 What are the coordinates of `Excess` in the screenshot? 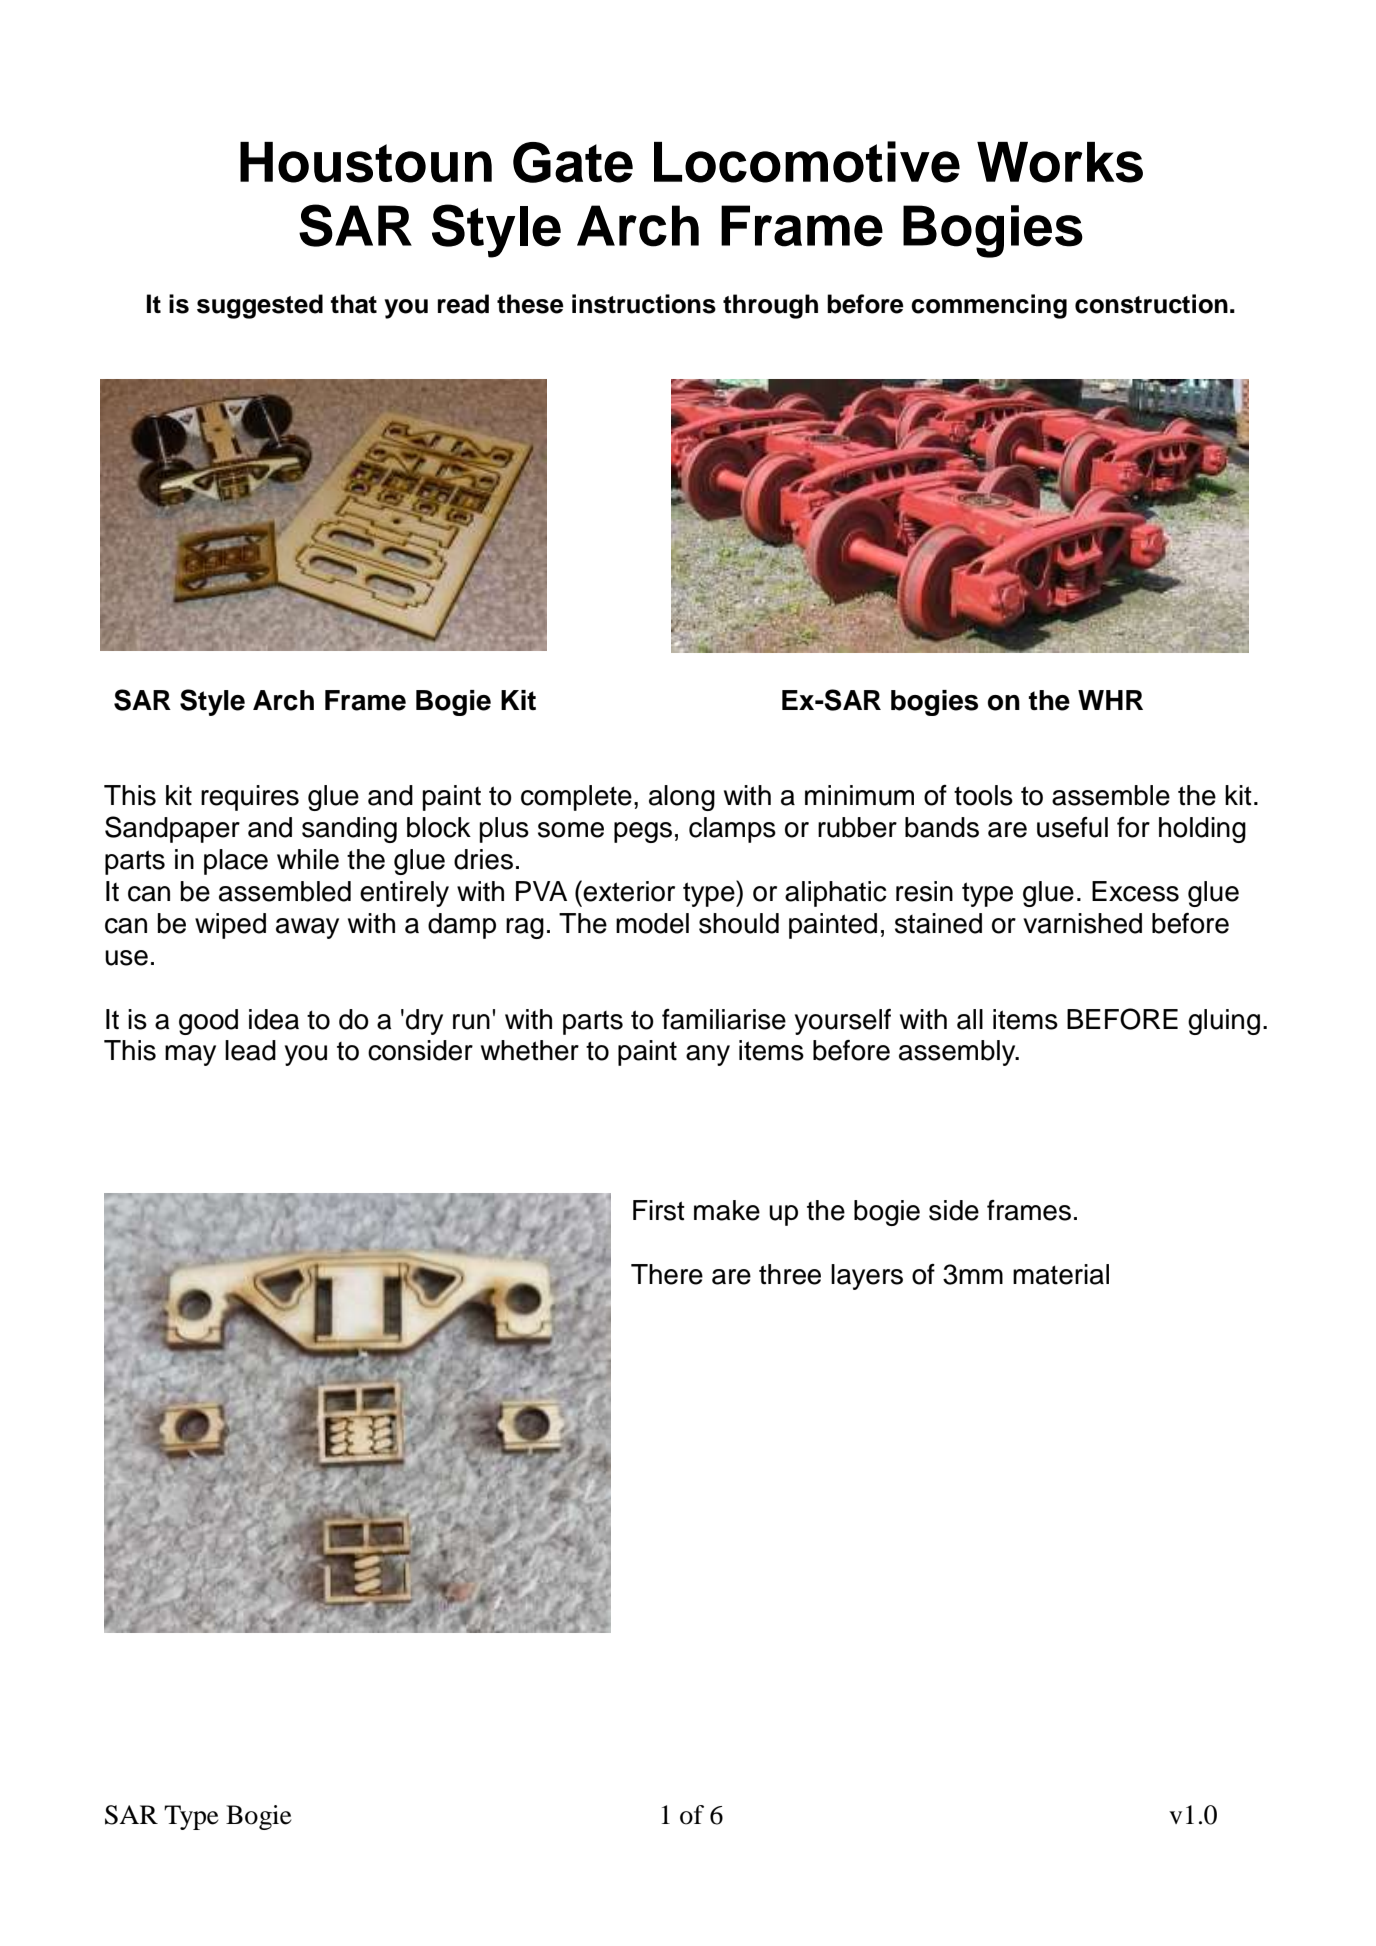 It's located at (1135, 891).
